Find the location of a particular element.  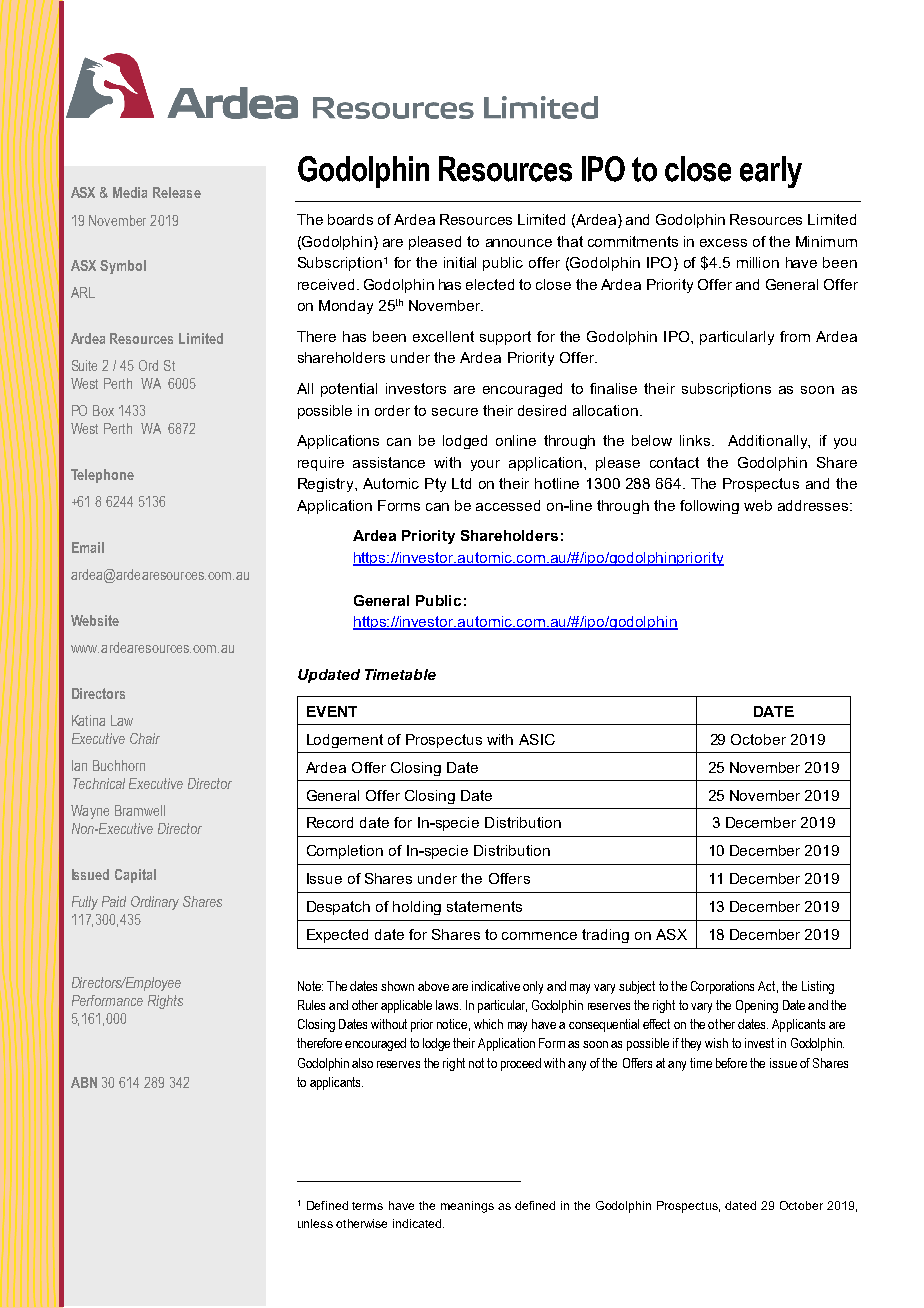

initial is located at coordinates (460, 262).
